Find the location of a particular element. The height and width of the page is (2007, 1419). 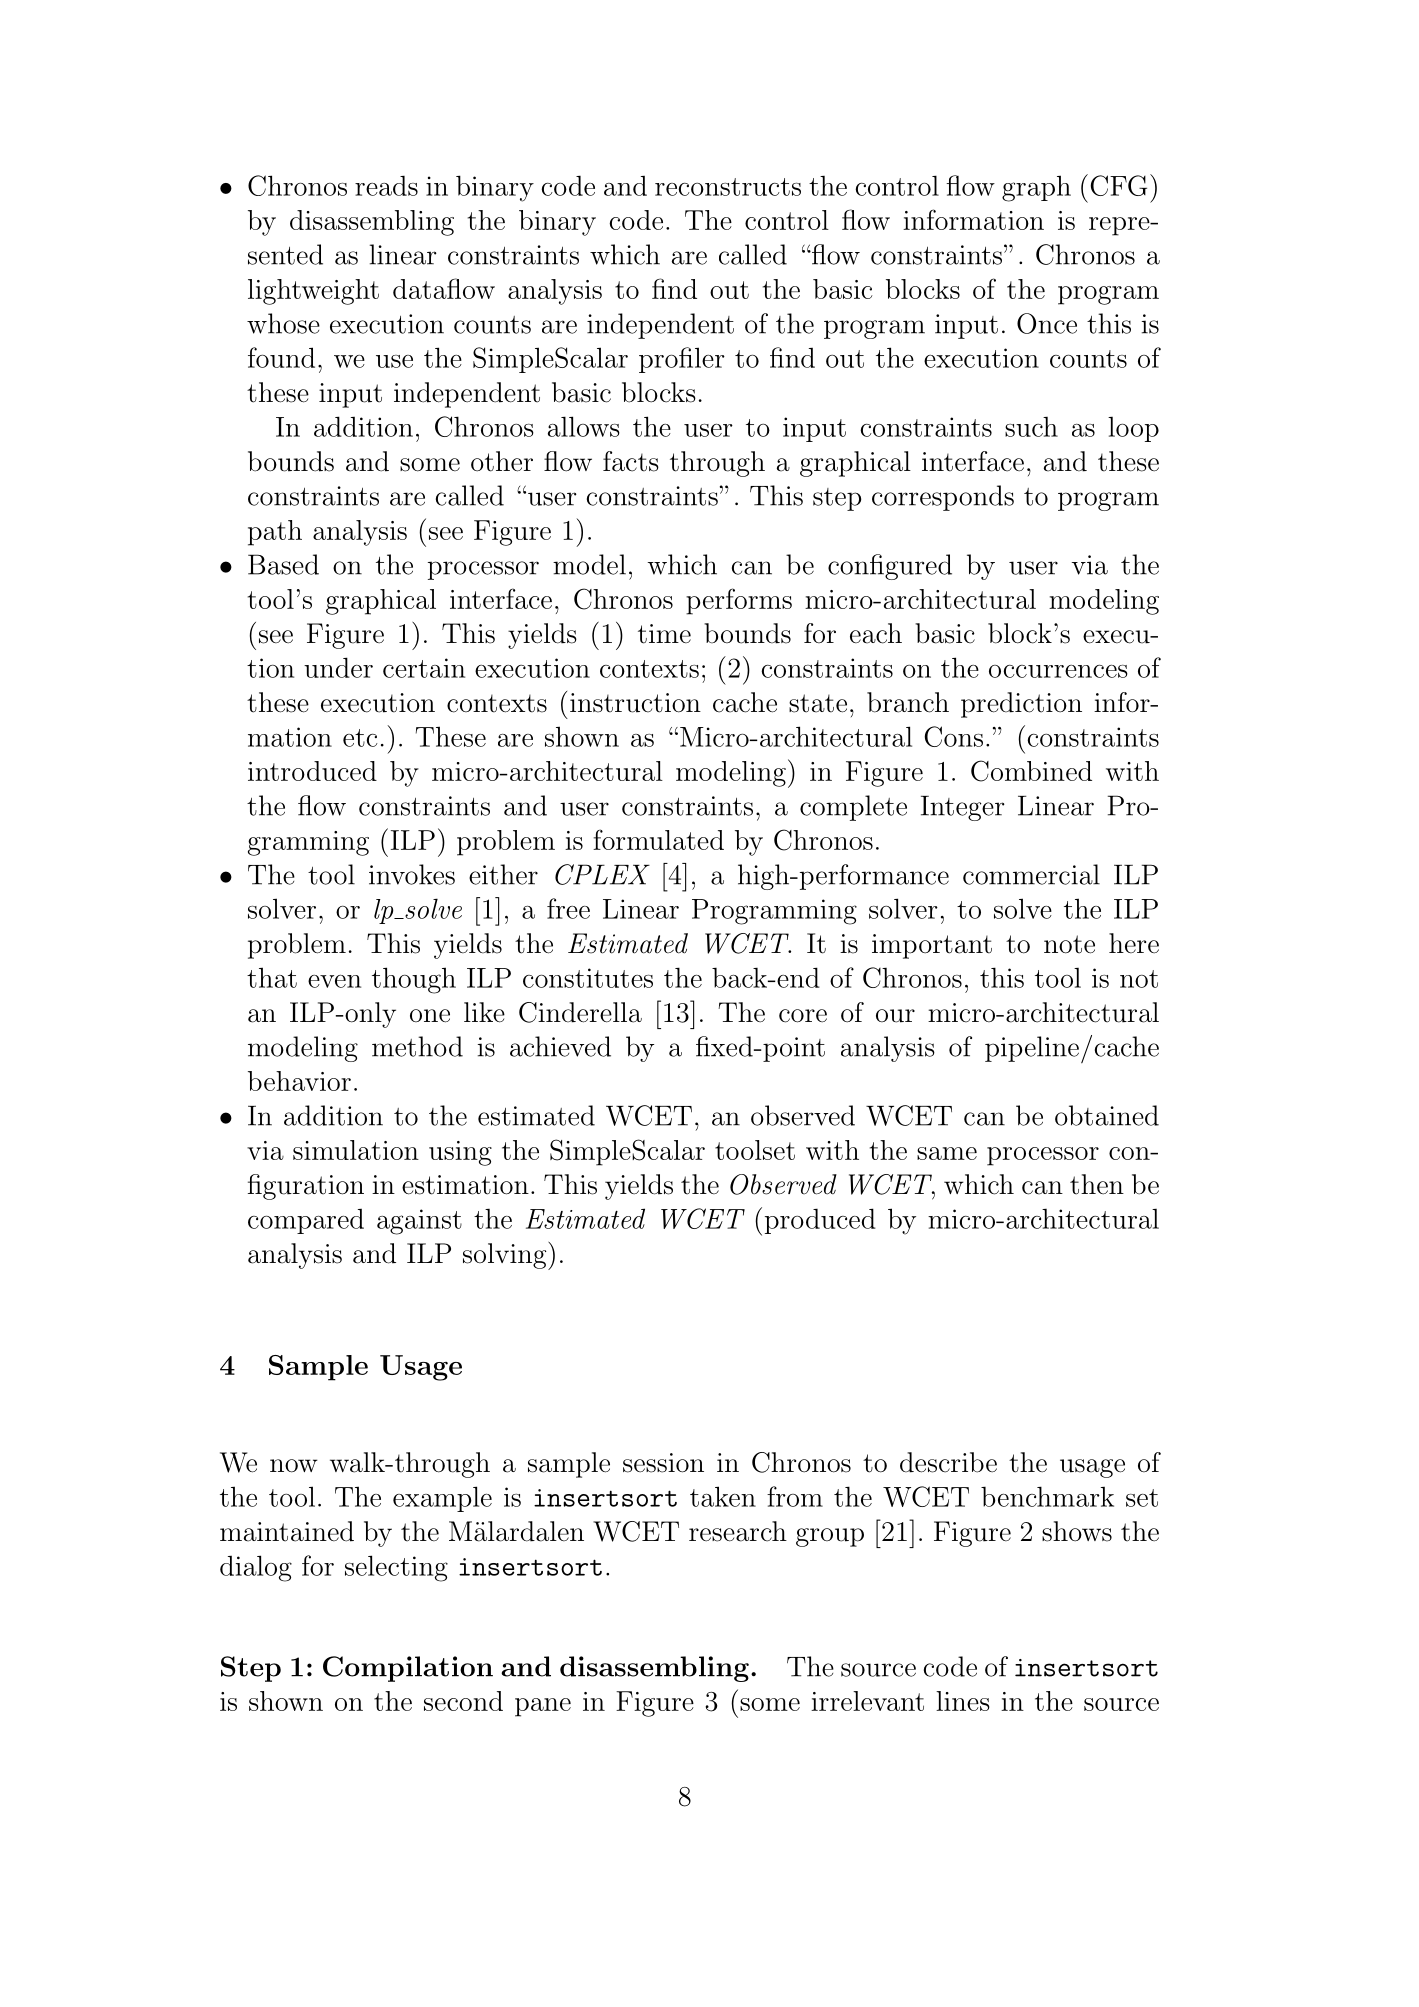

even is located at coordinates (334, 981).
